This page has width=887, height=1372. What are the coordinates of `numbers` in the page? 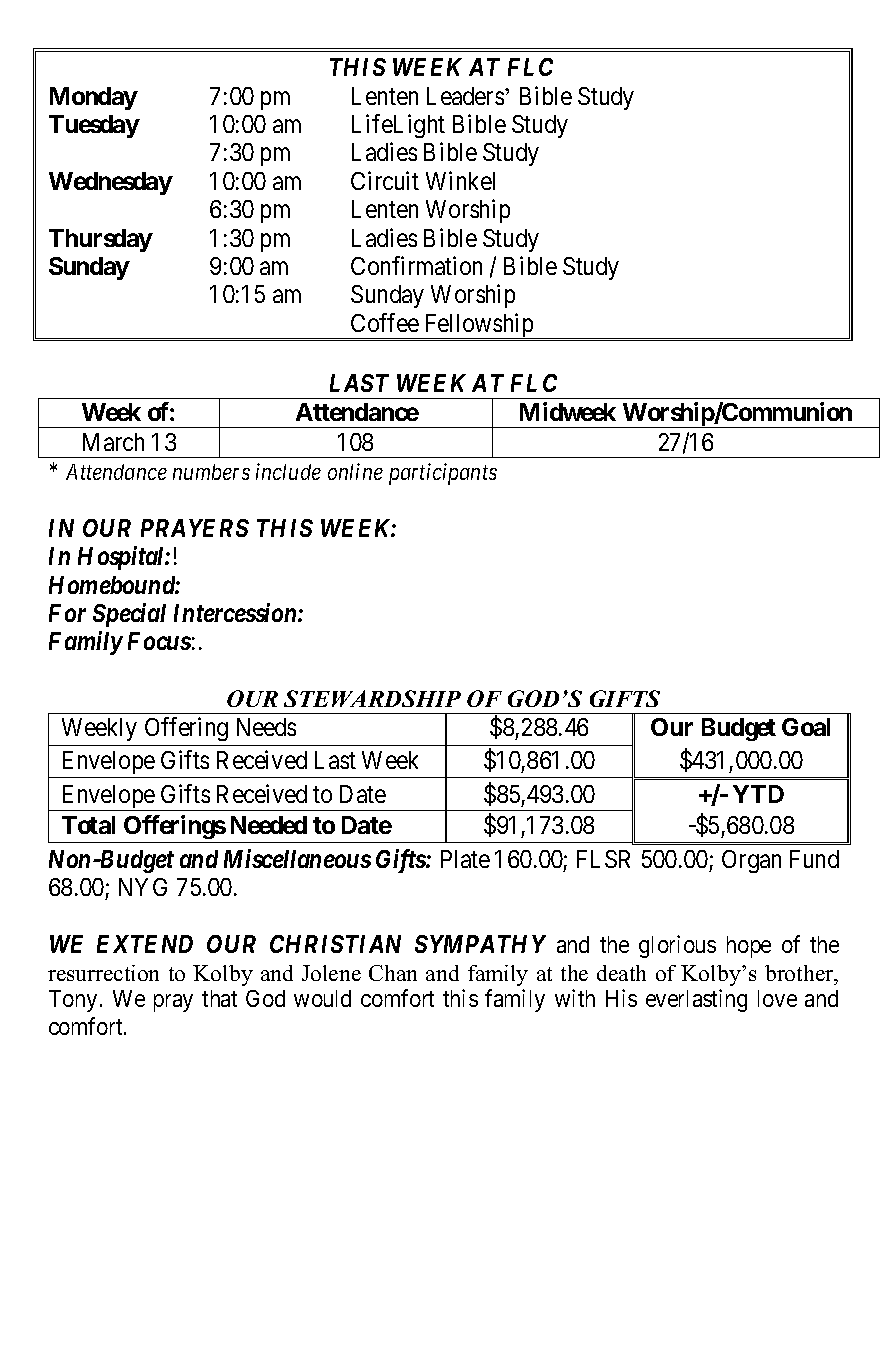 It's located at (211, 472).
